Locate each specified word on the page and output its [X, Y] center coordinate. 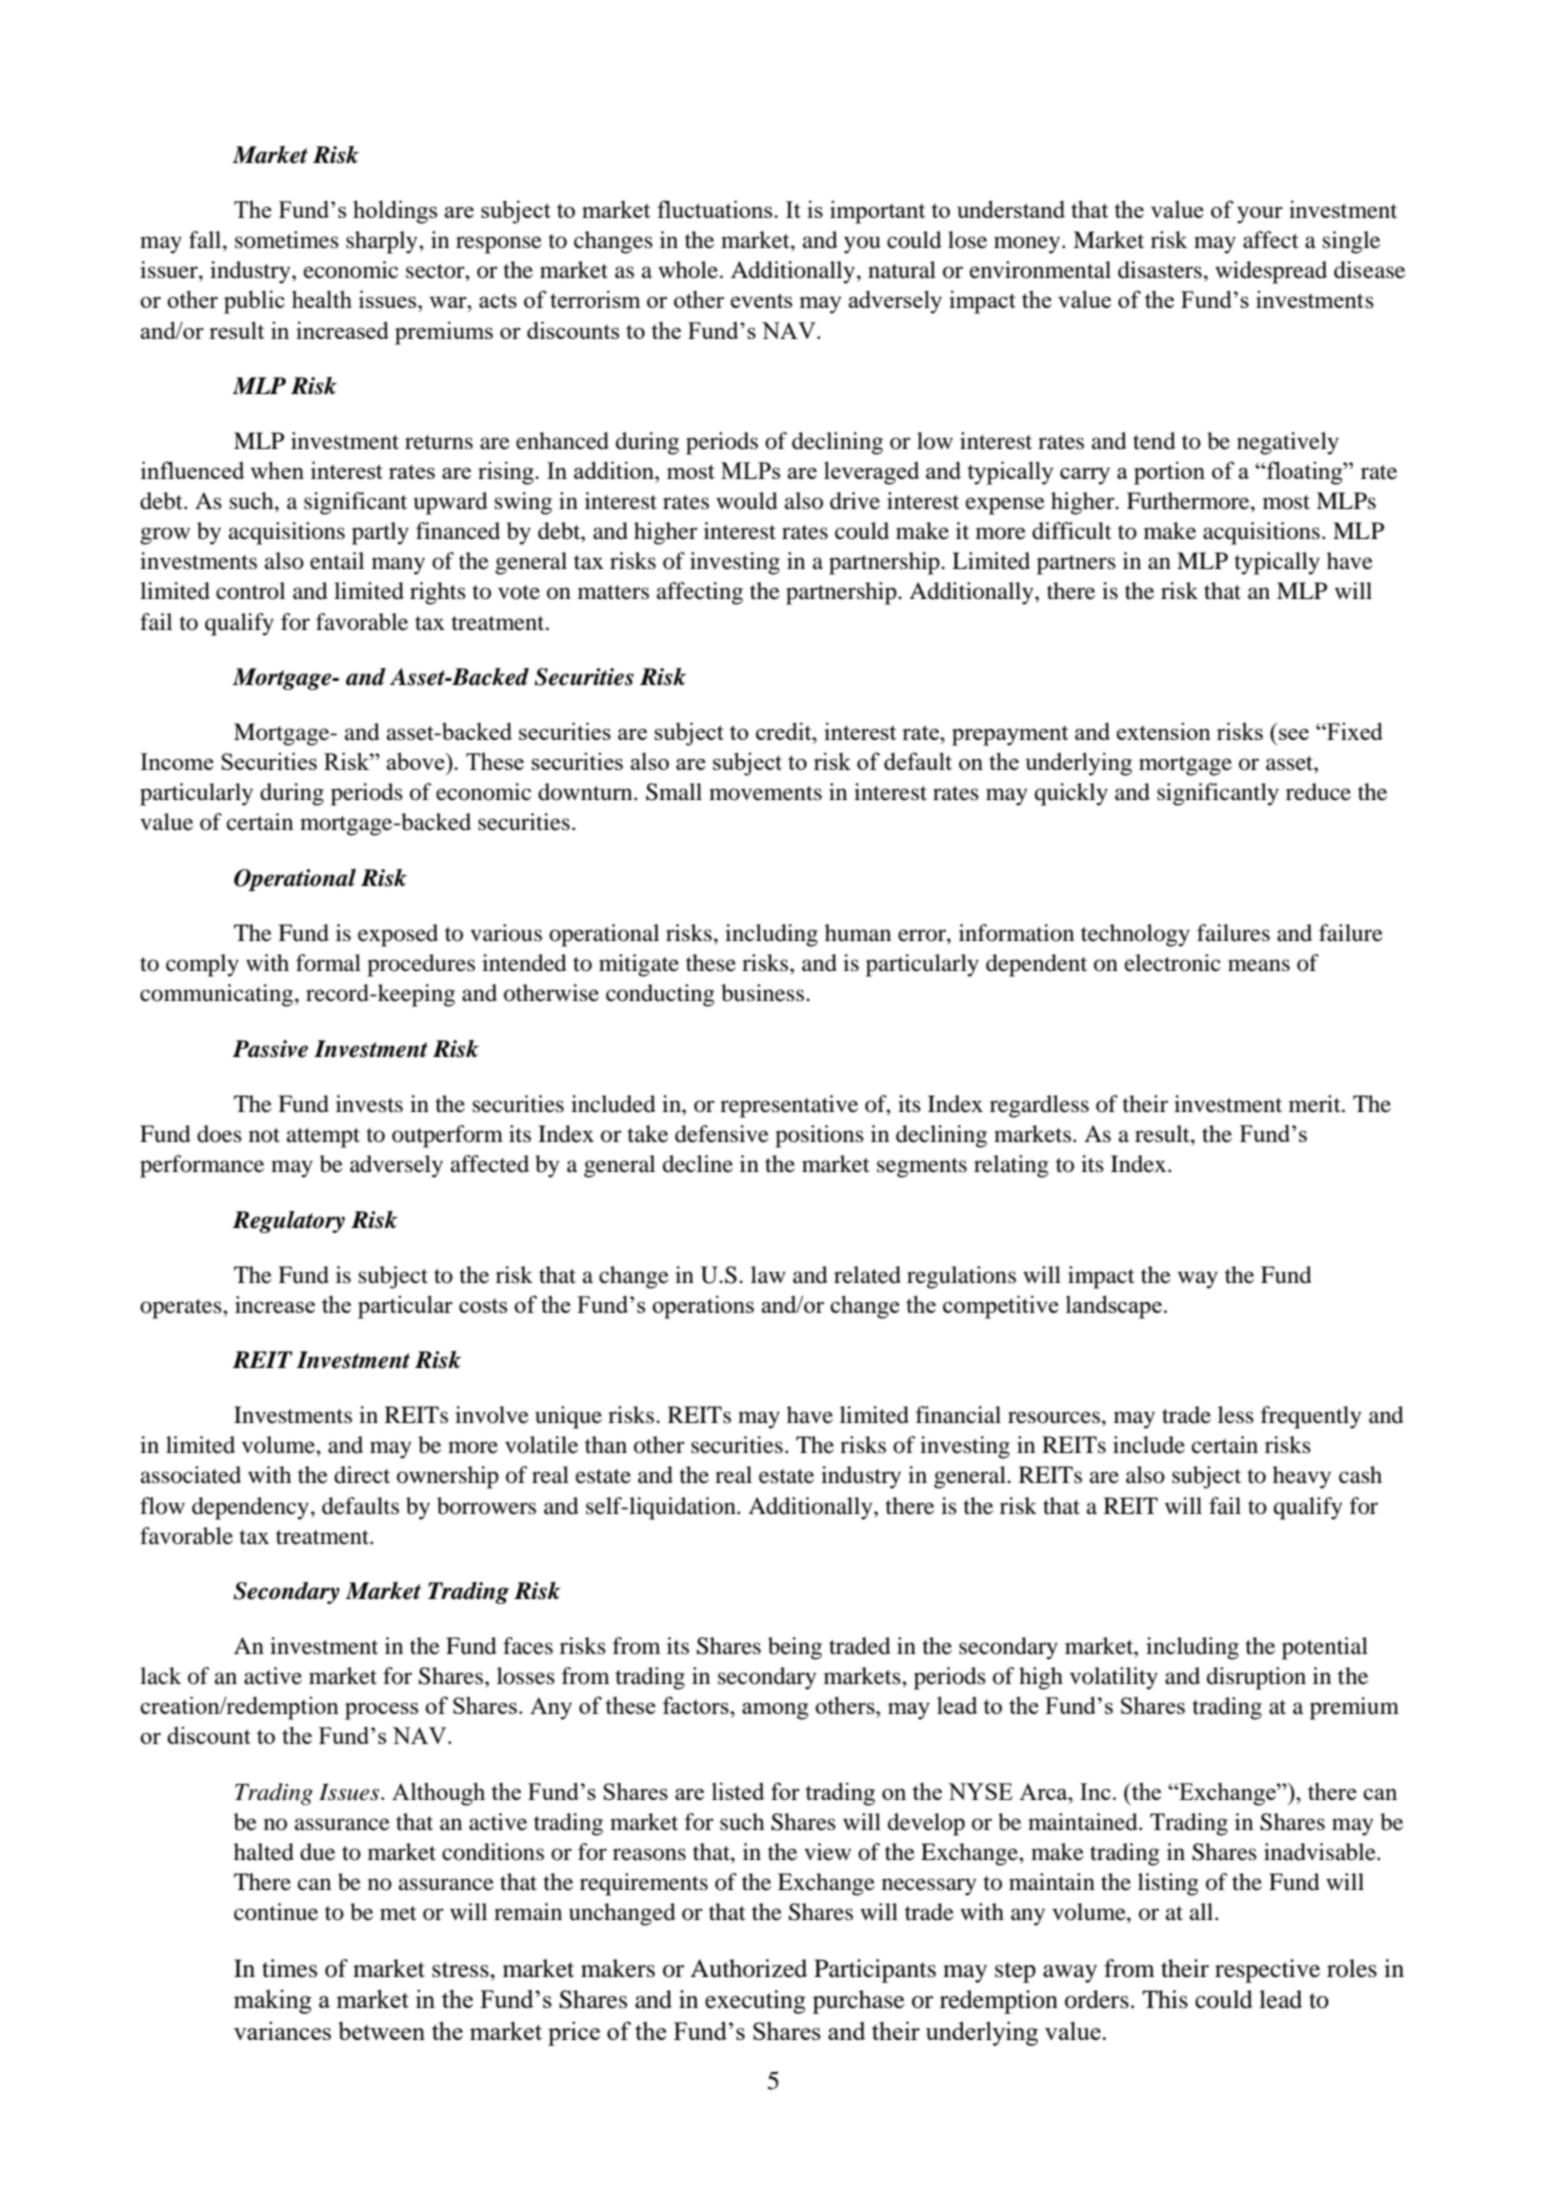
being [795, 1648]
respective [1267, 1971]
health [322, 299]
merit [1316, 1104]
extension [1163, 731]
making [273, 2001]
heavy [1302, 1477]
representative [789, 1106]
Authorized [748, 1968]
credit [785, 731]
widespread [1271, 272]
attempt [323, 1138]
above [416, 761]
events [761, 300]
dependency [250, 1508]
